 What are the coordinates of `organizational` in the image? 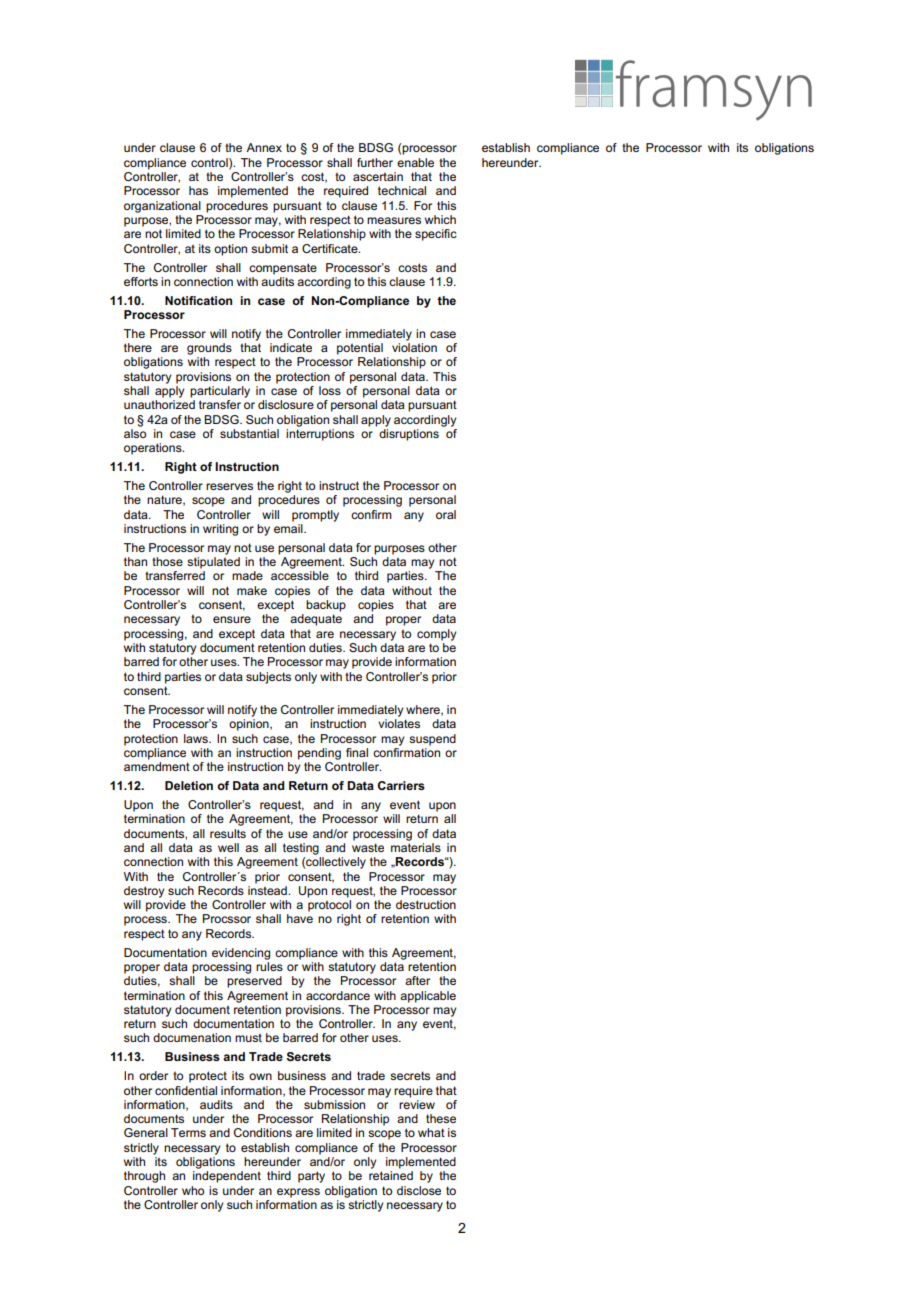 It's located at (162, 207).
